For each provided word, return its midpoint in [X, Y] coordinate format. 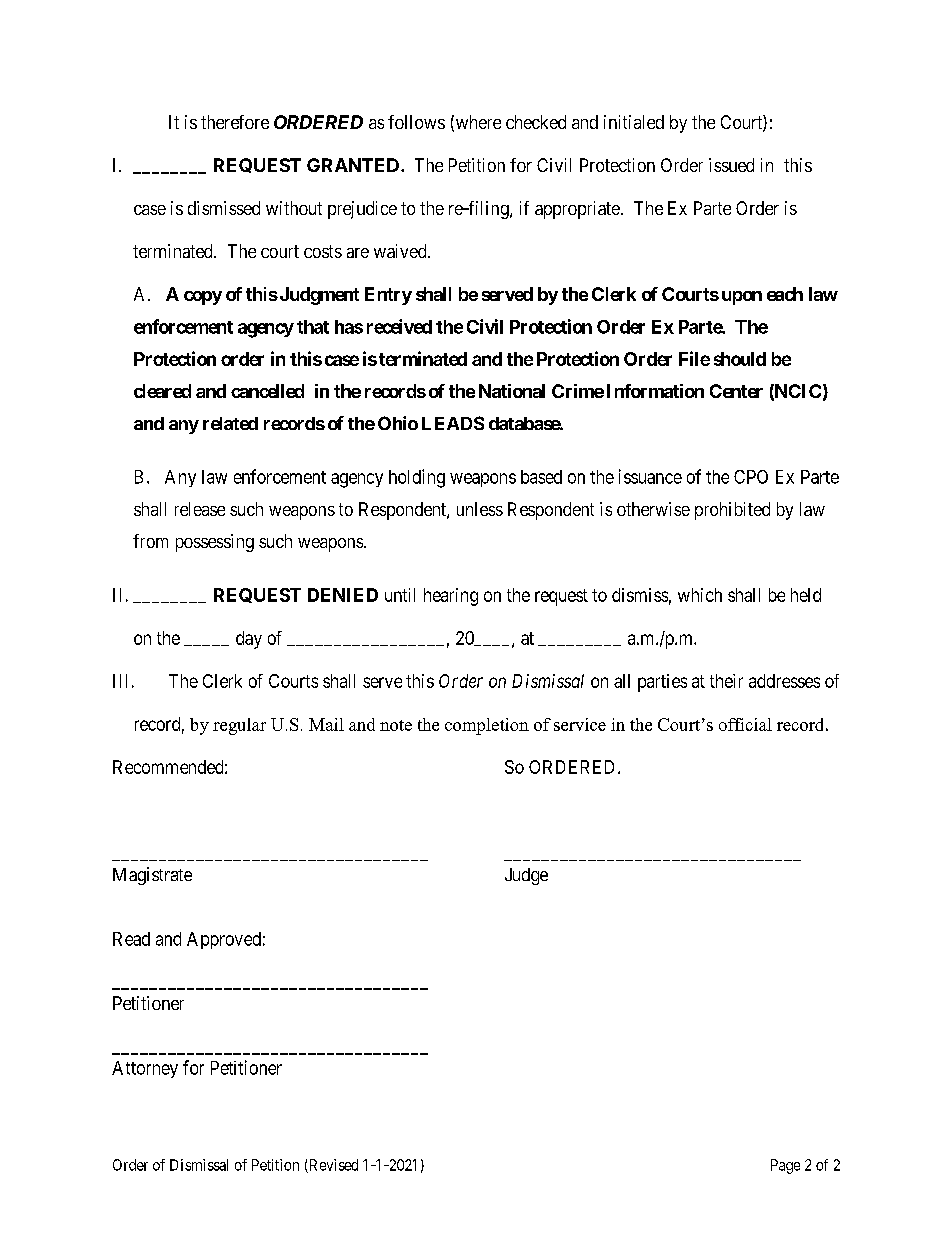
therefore [235, 122]
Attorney [145, 1069]
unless [480, 509]
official [745, 724]
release [200, 509]
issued [731, 165]
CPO [751, 477]
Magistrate [152, 876]
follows [416, 122]
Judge [526, 876]
